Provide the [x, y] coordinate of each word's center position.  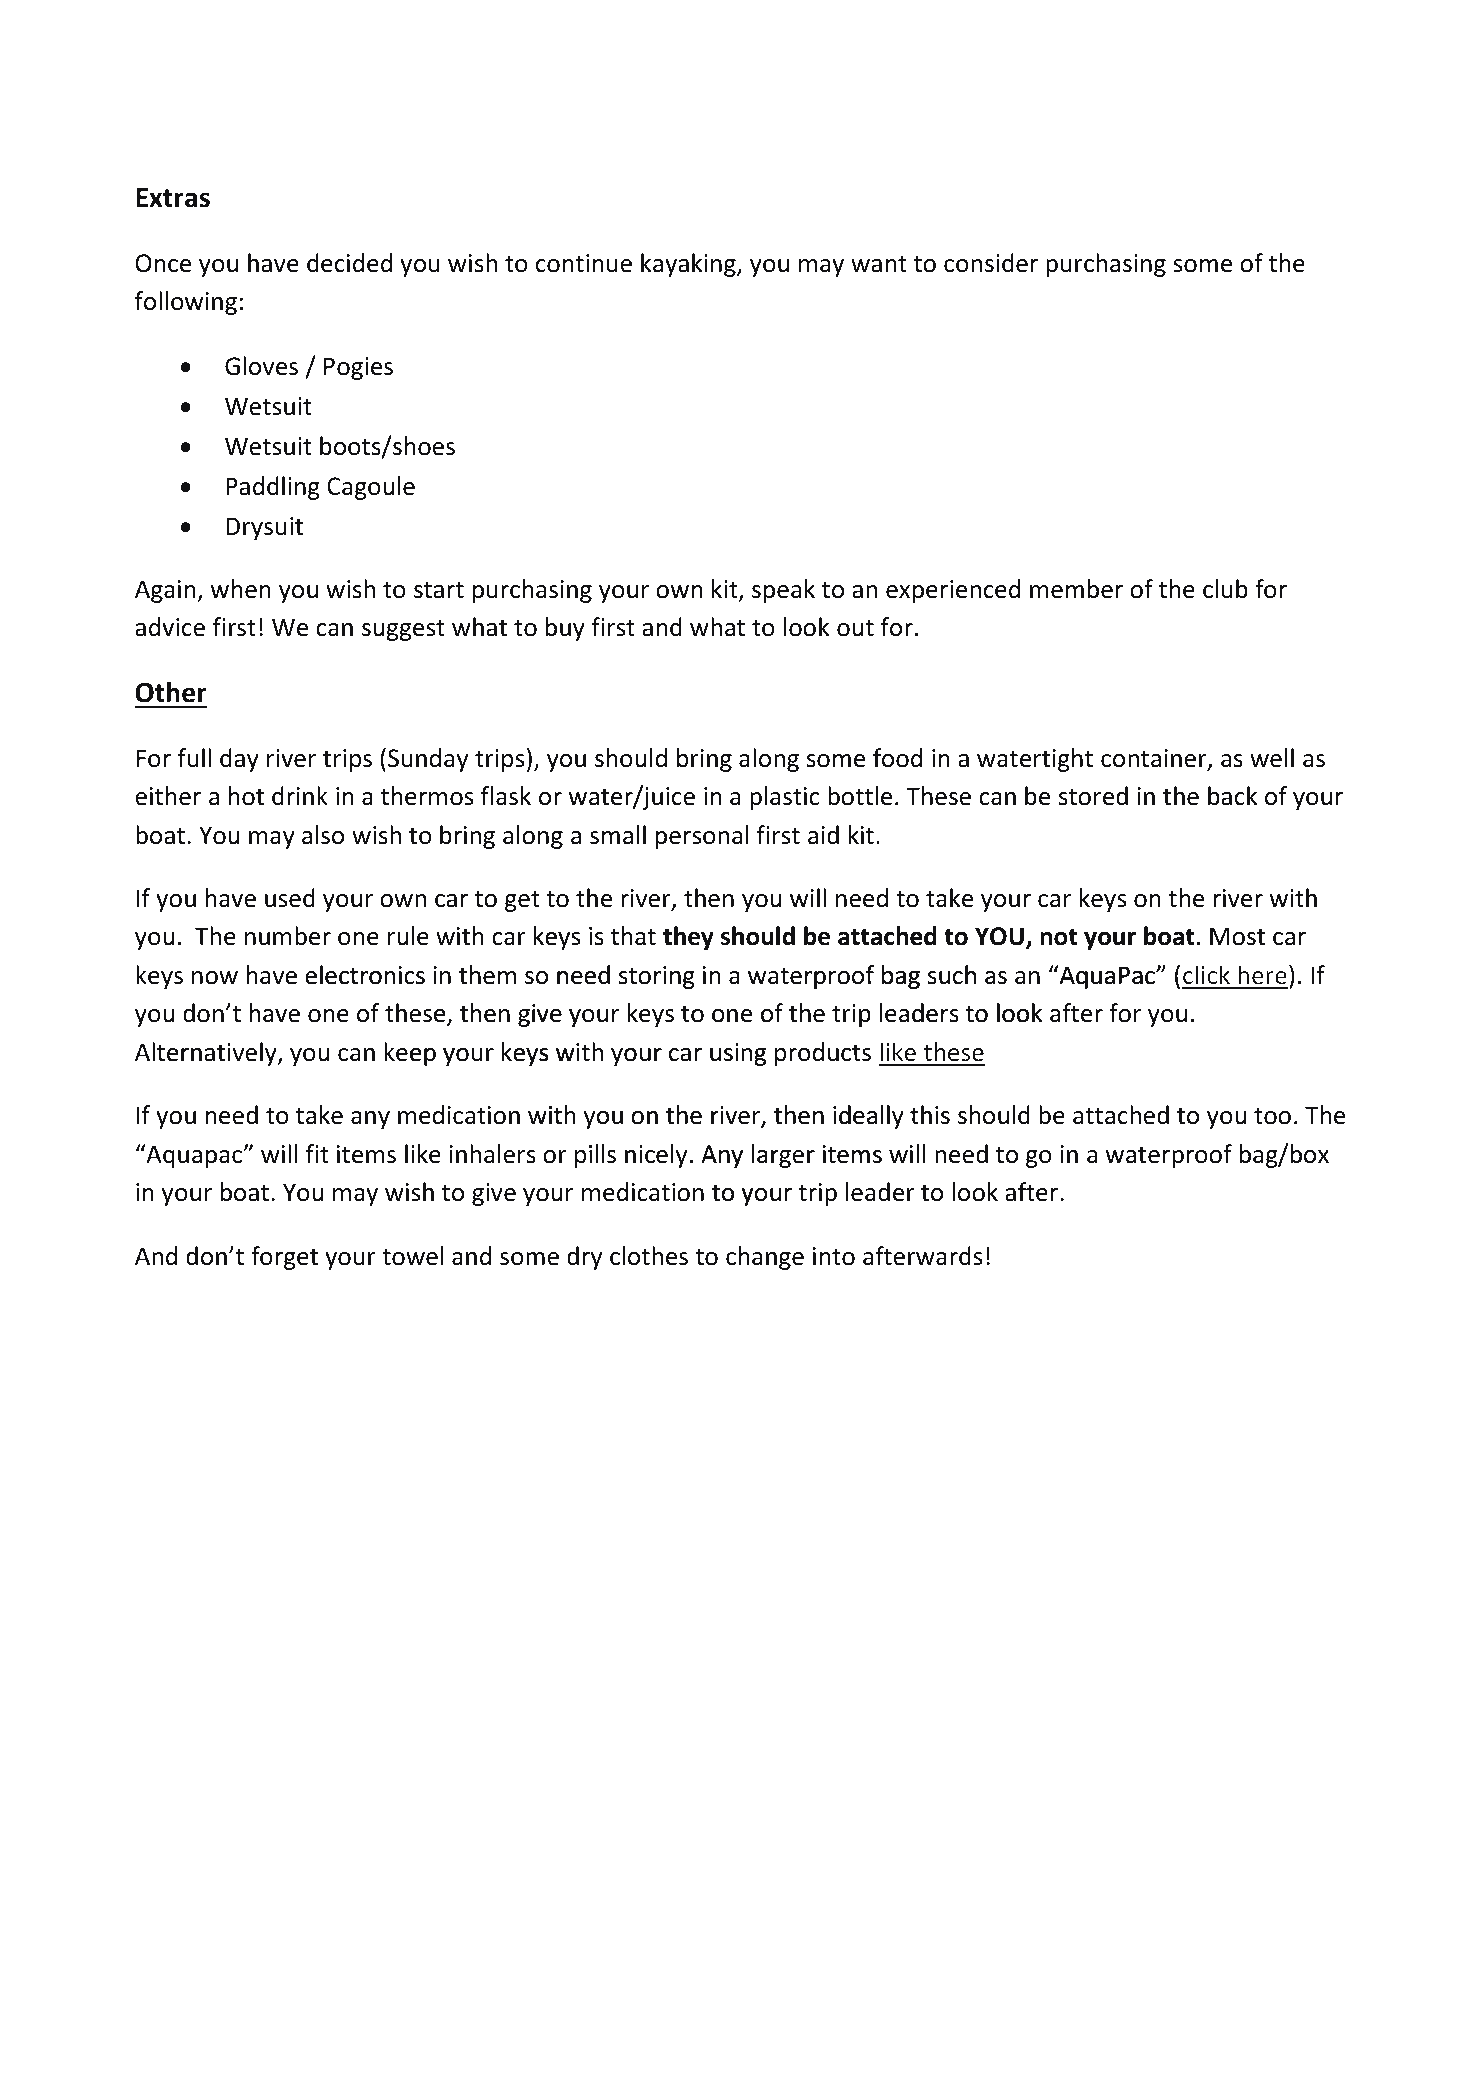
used [290, 898]
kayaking [689, 265]
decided [349, 263]
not [1058, 937]
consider [991, 263]
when [241, 589]
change [765, 1258]
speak [783, 591]
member [1076, 589]
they [687, 939]
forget [284, 1258]
